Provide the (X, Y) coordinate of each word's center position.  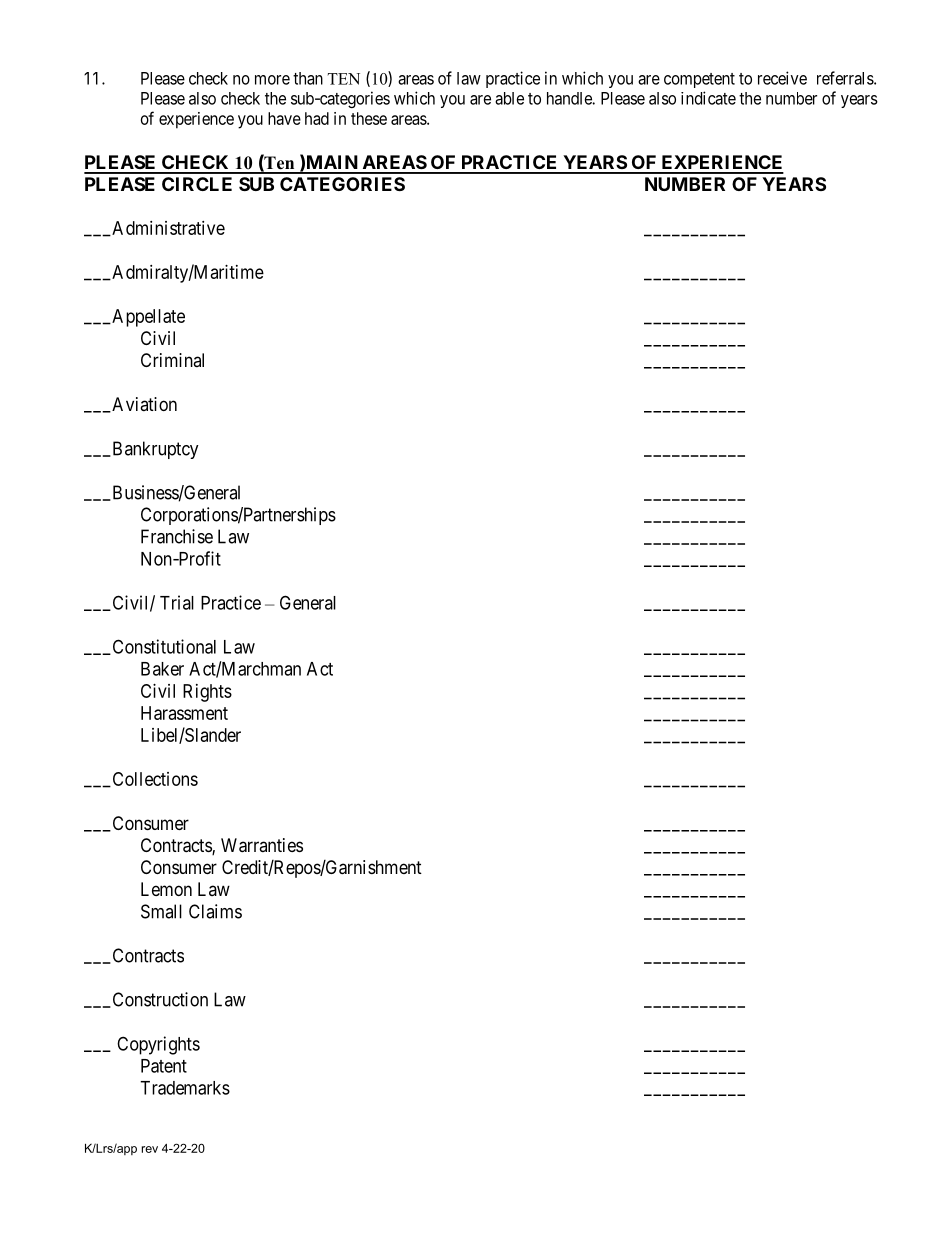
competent (699, 80)
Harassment (184, 713)
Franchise (177, 536)
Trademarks (185, 1088)
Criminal (172, 360)
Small (161, 911)
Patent (164, 1066)
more (272, 80)
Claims (215, 911)
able (509, 98)
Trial (177, 602)
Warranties (262, 845)
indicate (708, 98)
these (369, 118)
